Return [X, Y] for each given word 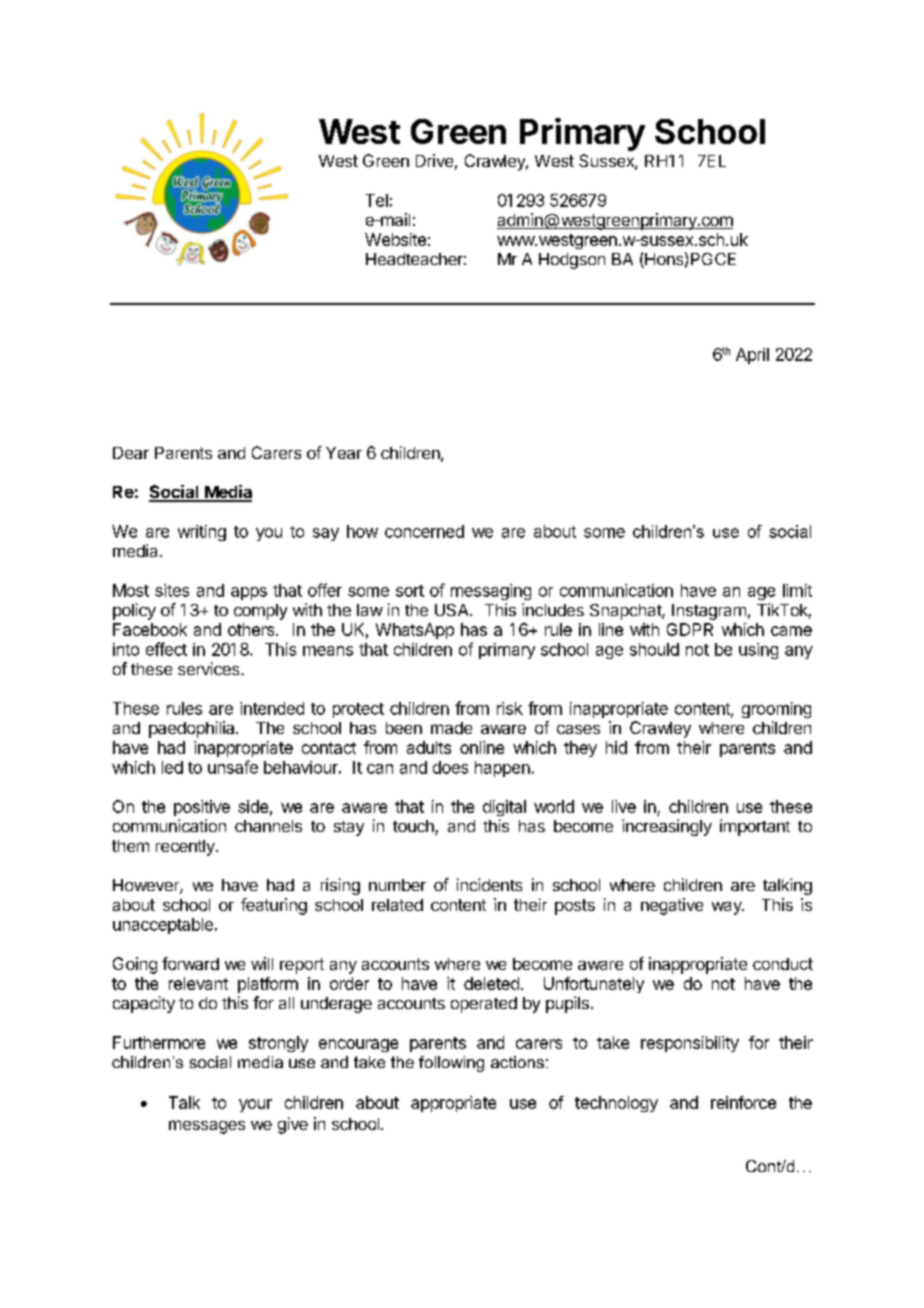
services [210, 668]
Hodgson [572, 261]
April [752, 356]
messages [207, 1127]
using [758, 651]
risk [510, 708]
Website [395, 239]
